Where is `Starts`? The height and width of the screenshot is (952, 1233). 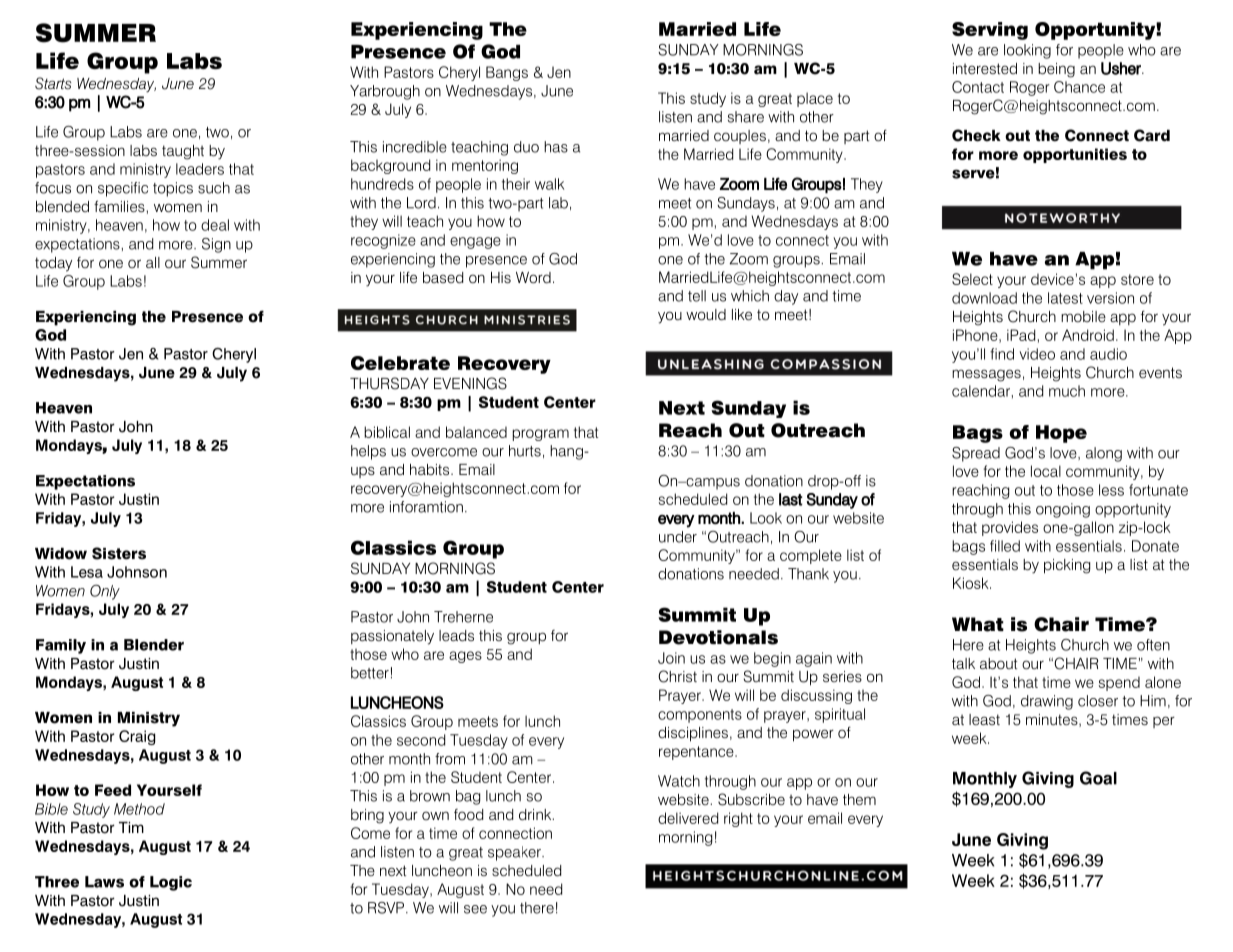
Starts is located at coordinates (53, 83).
